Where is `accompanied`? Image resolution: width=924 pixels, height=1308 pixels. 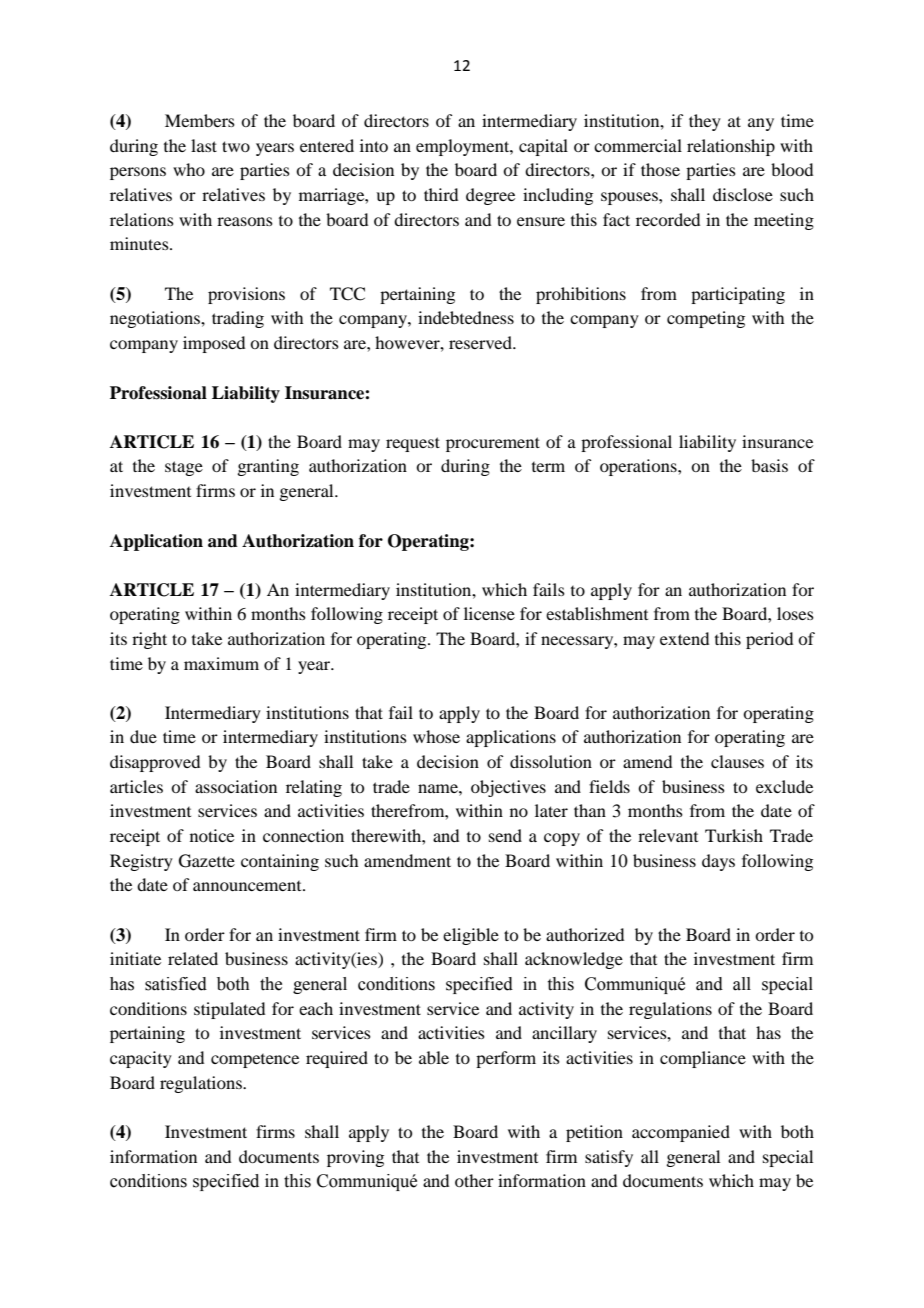 accompanied is located at coordinates (681, 1133).
